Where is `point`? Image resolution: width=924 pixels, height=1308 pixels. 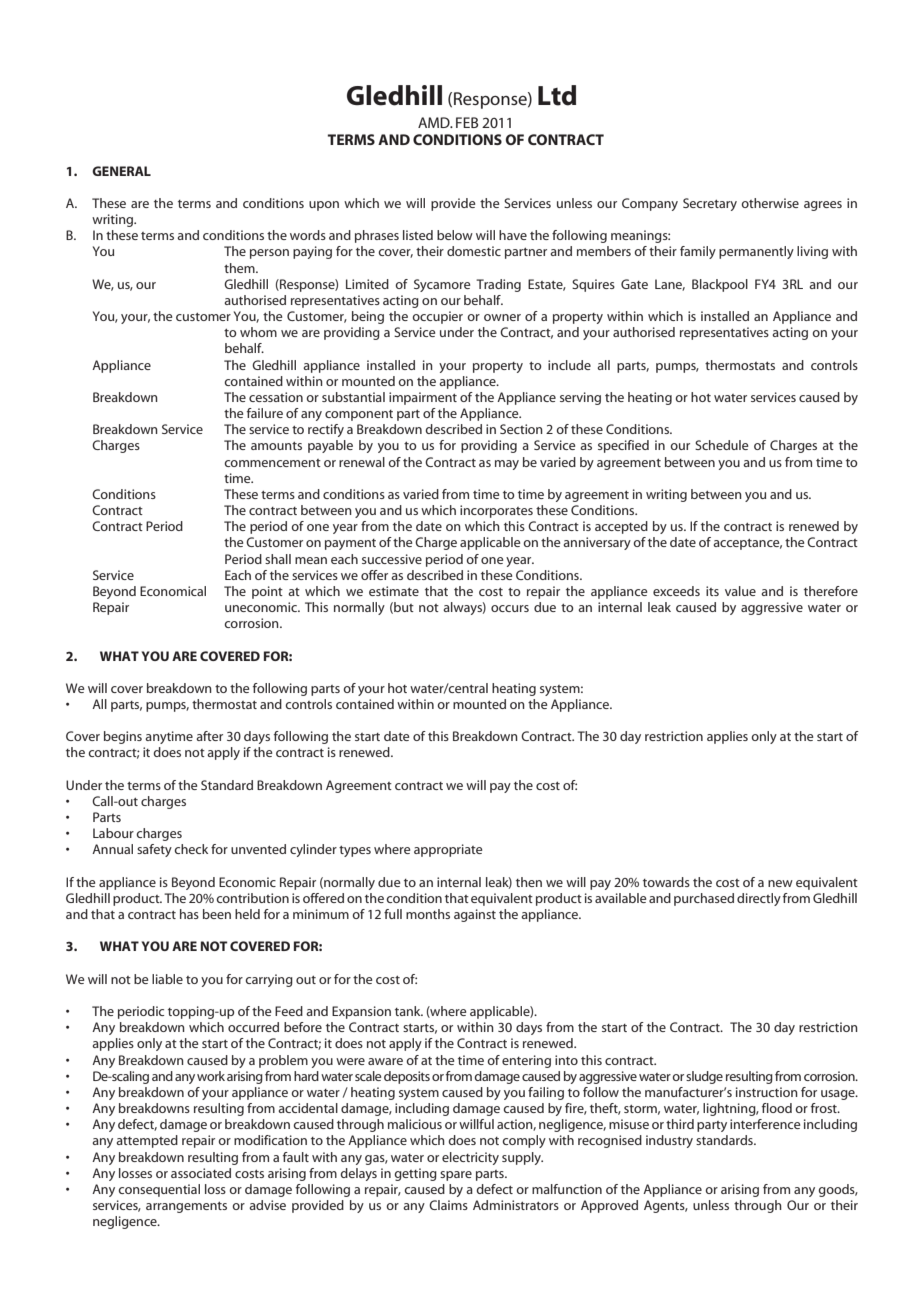
point is located at coordinates (267, 592).
